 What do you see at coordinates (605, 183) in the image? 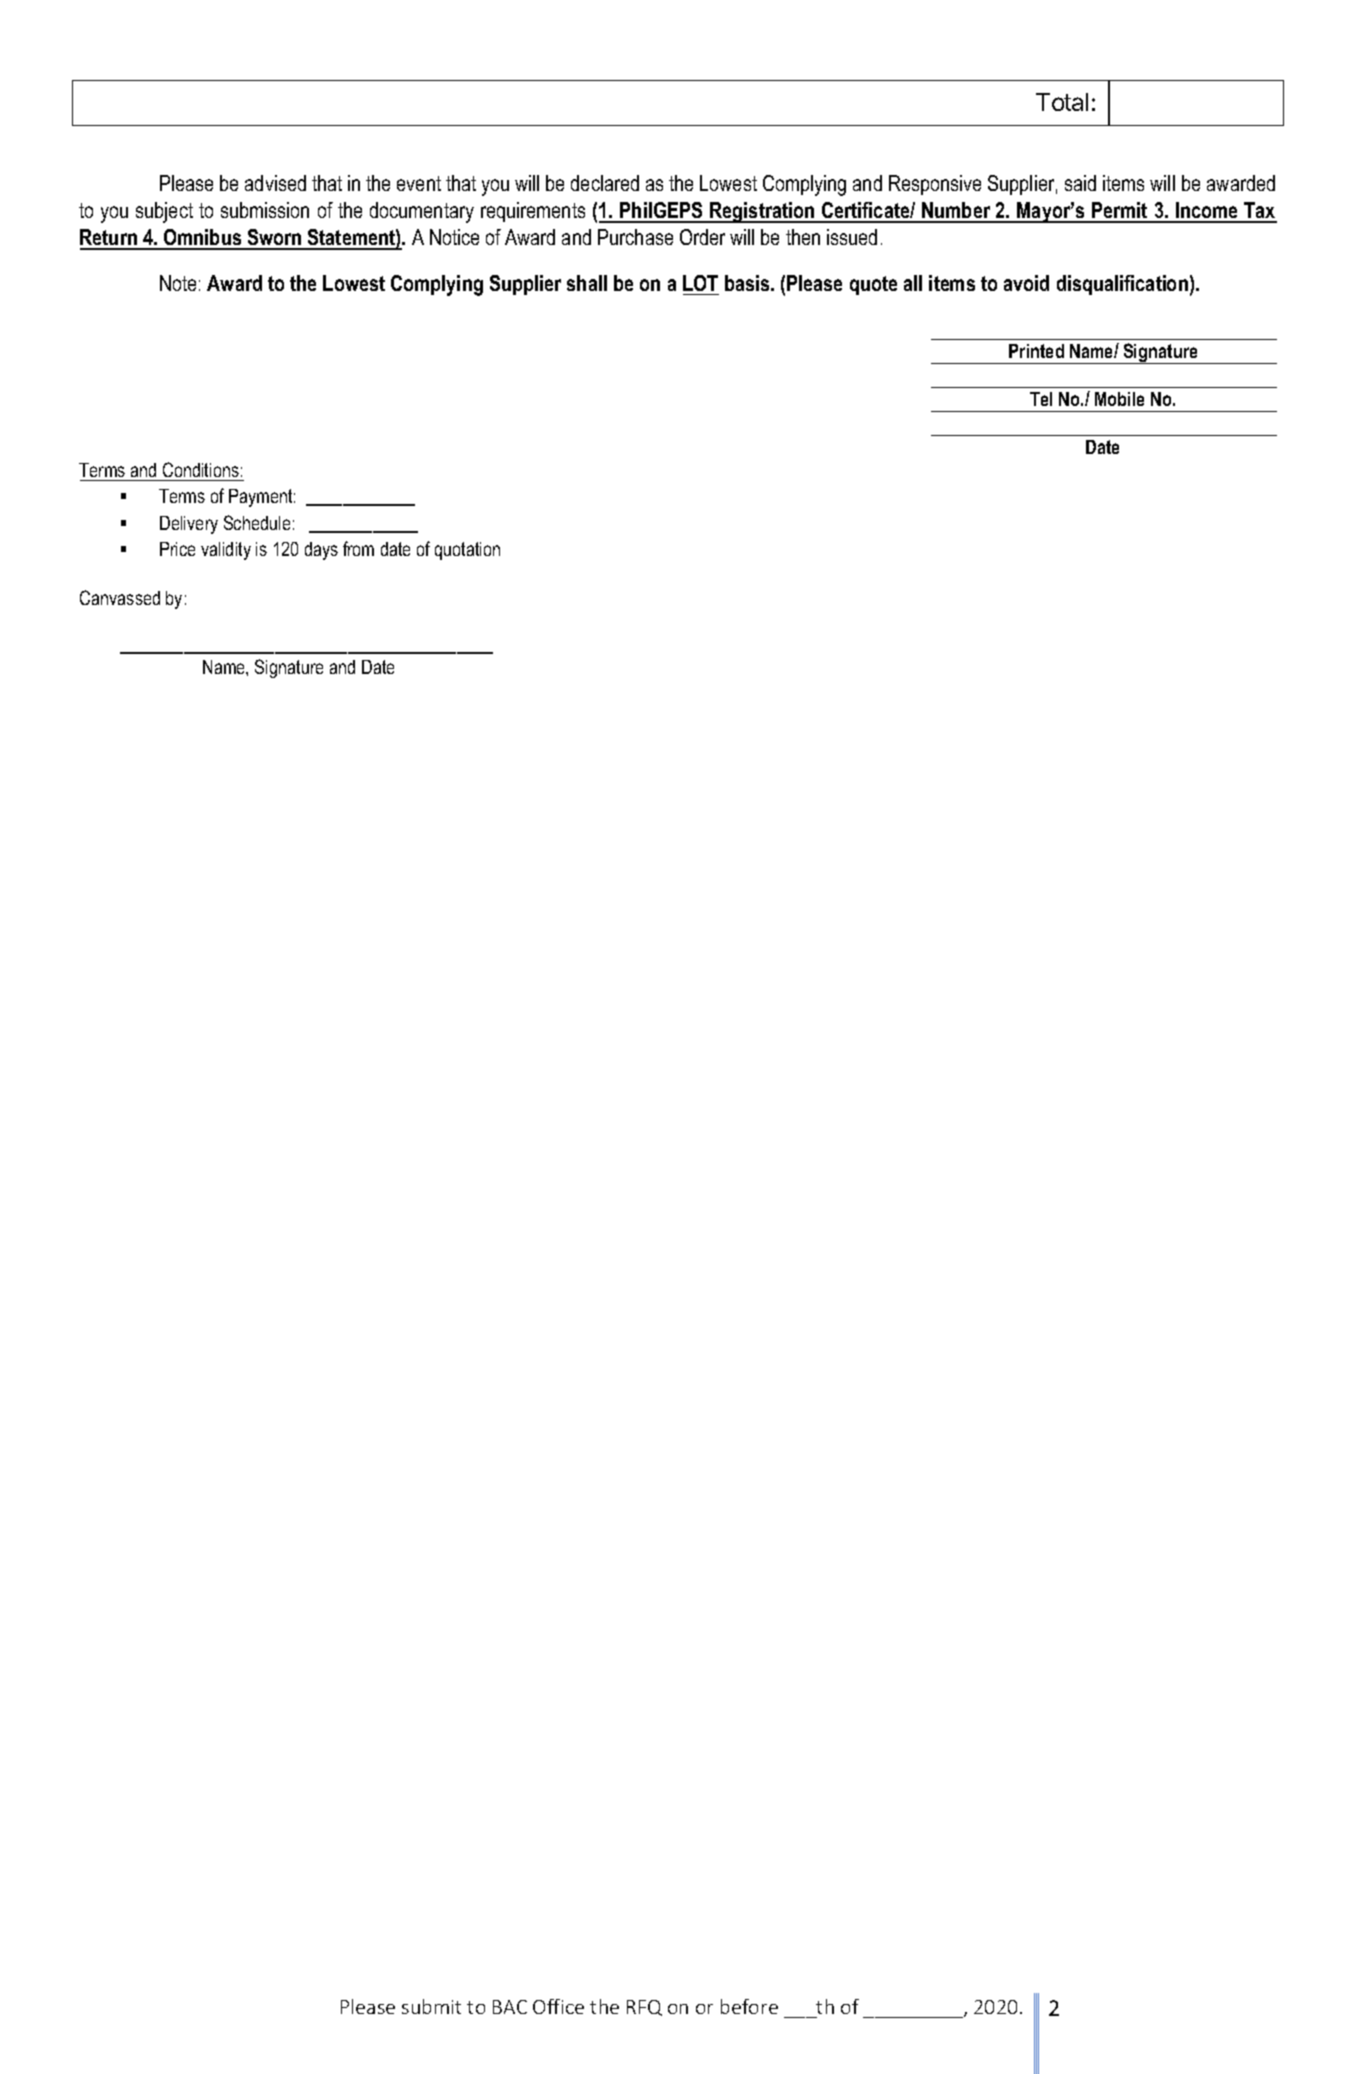
I see `declared` at bounding box center [605, 183].
